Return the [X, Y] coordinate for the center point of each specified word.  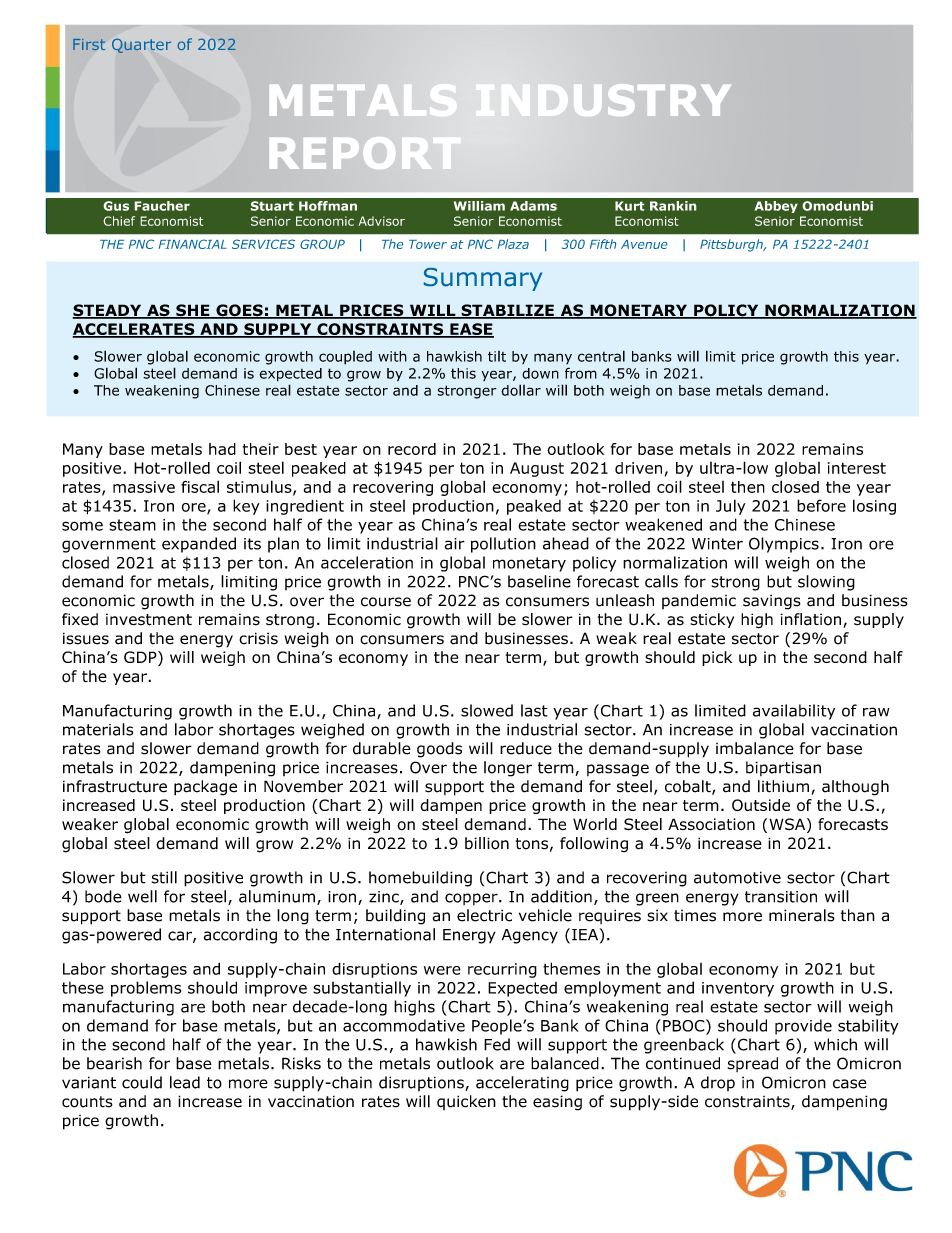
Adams [533, 206]
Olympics [784, 545]
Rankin [673, 206]
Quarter [141, 45]
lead [185, 1082]
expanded [199, 545]
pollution [503, 545]
